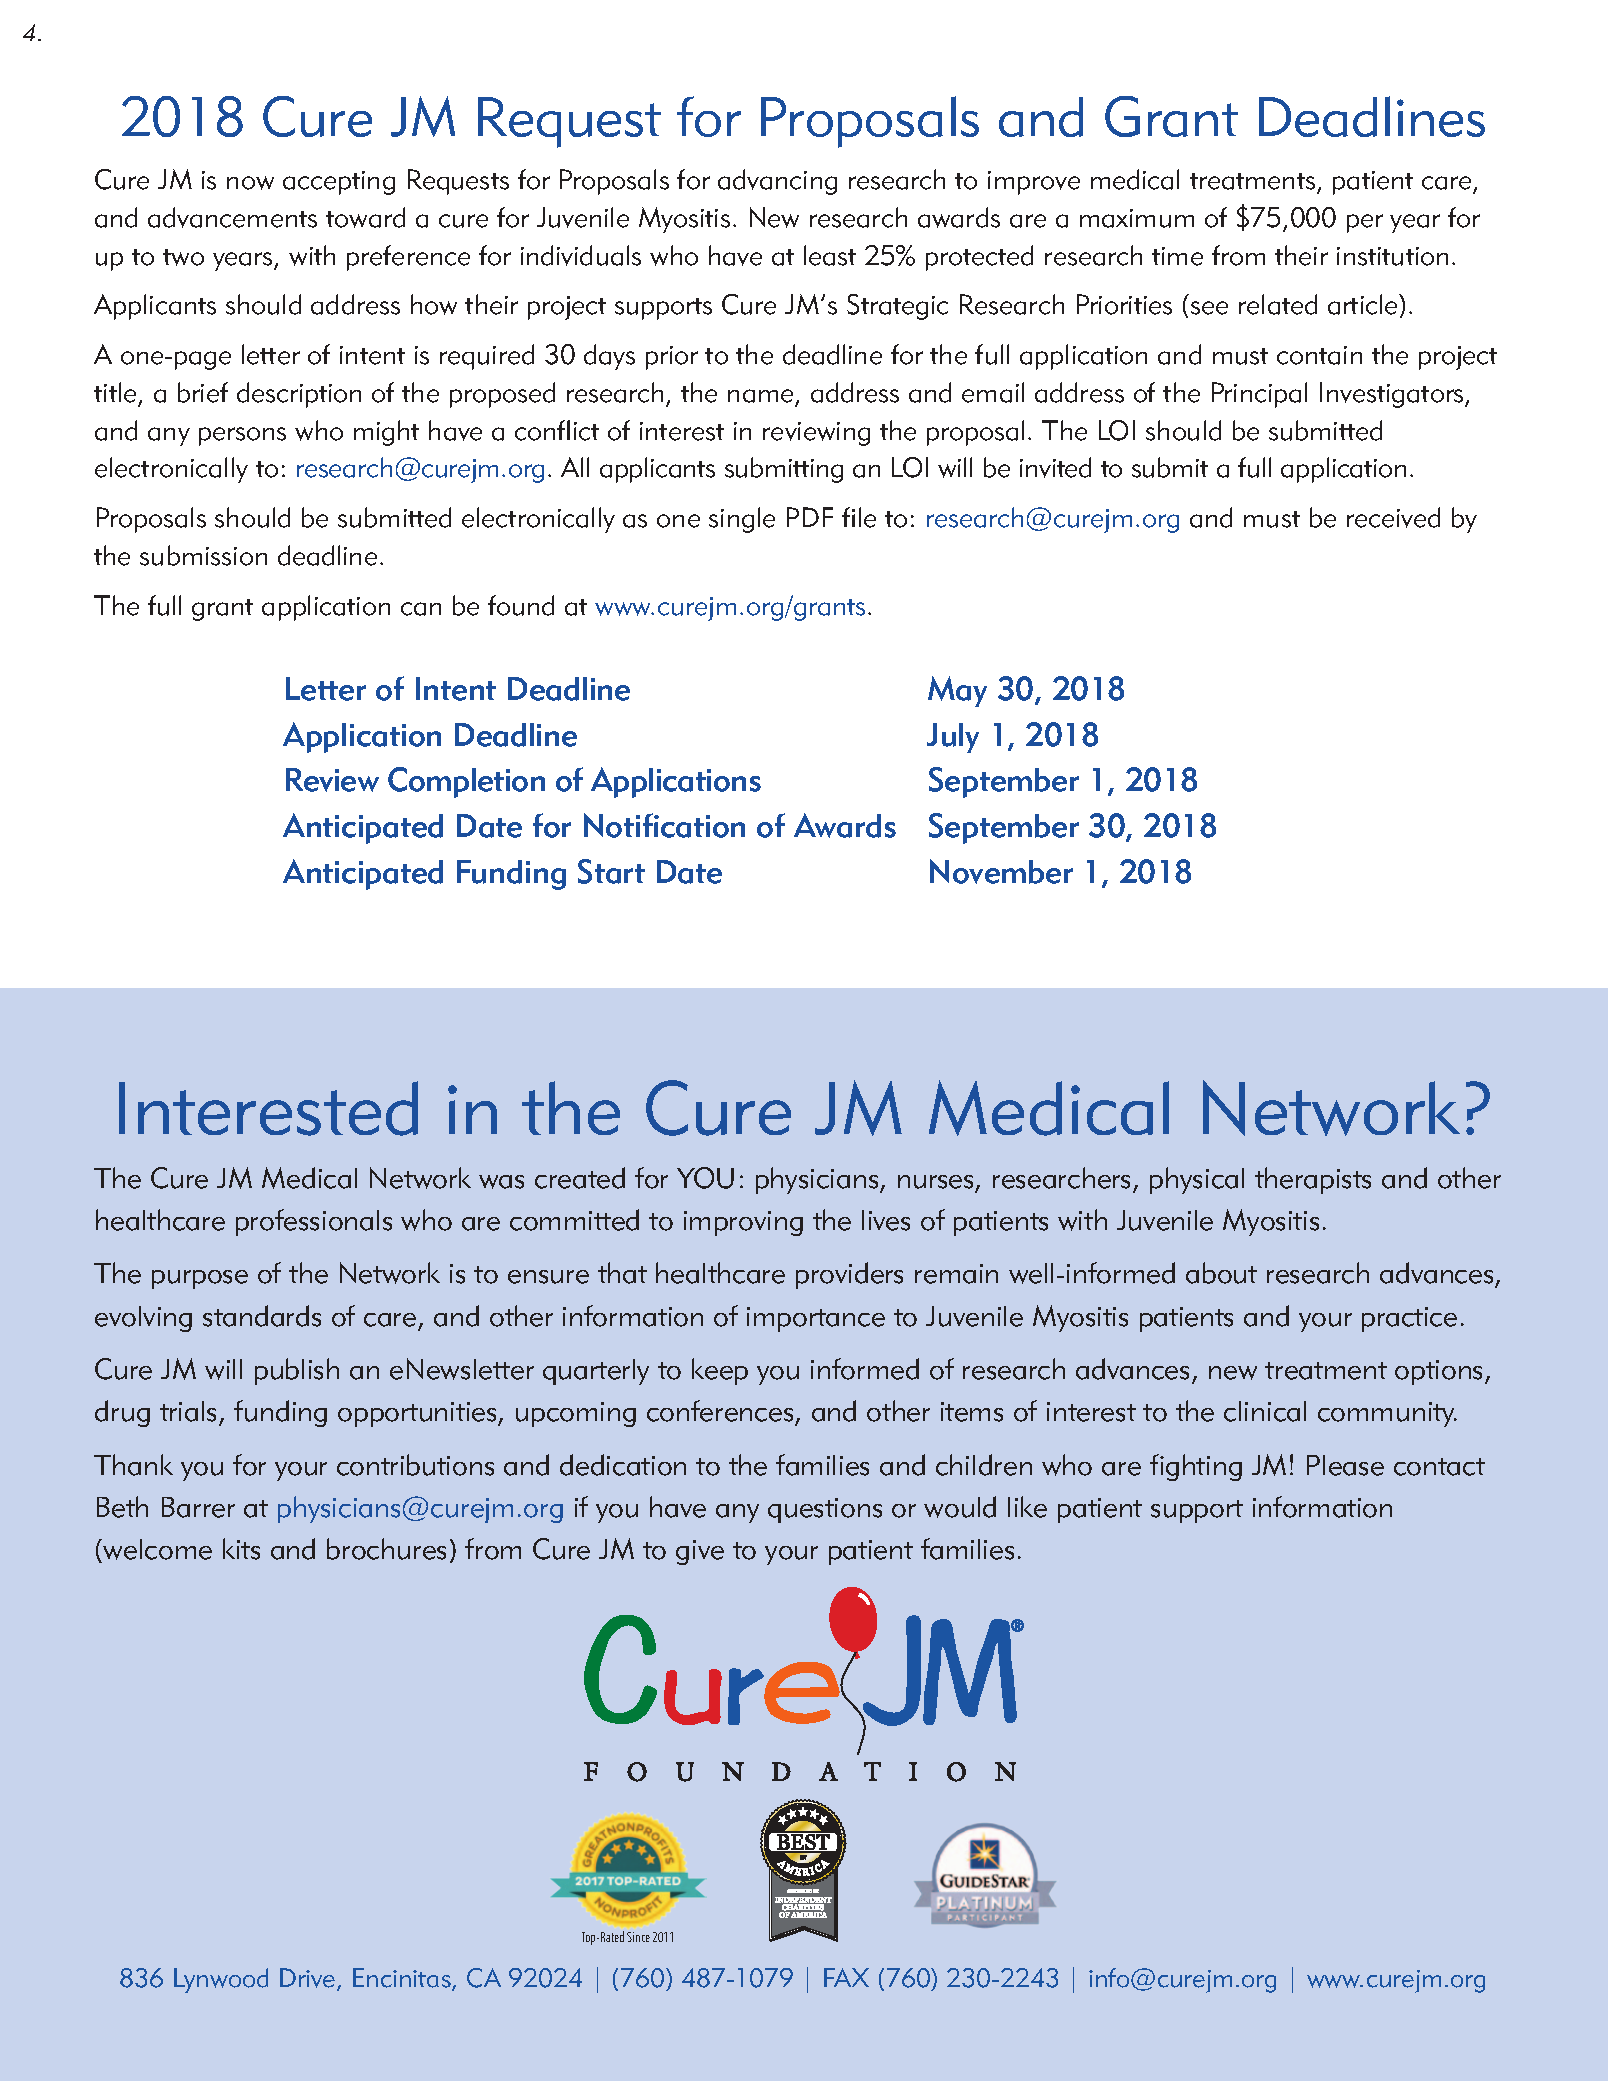 Image resolution: width=1608 pixels, height=2081 pixels. What do you see at coordinates (846, 1977) in the document?
I see `FAX` at bounding box center [846, 1977].
